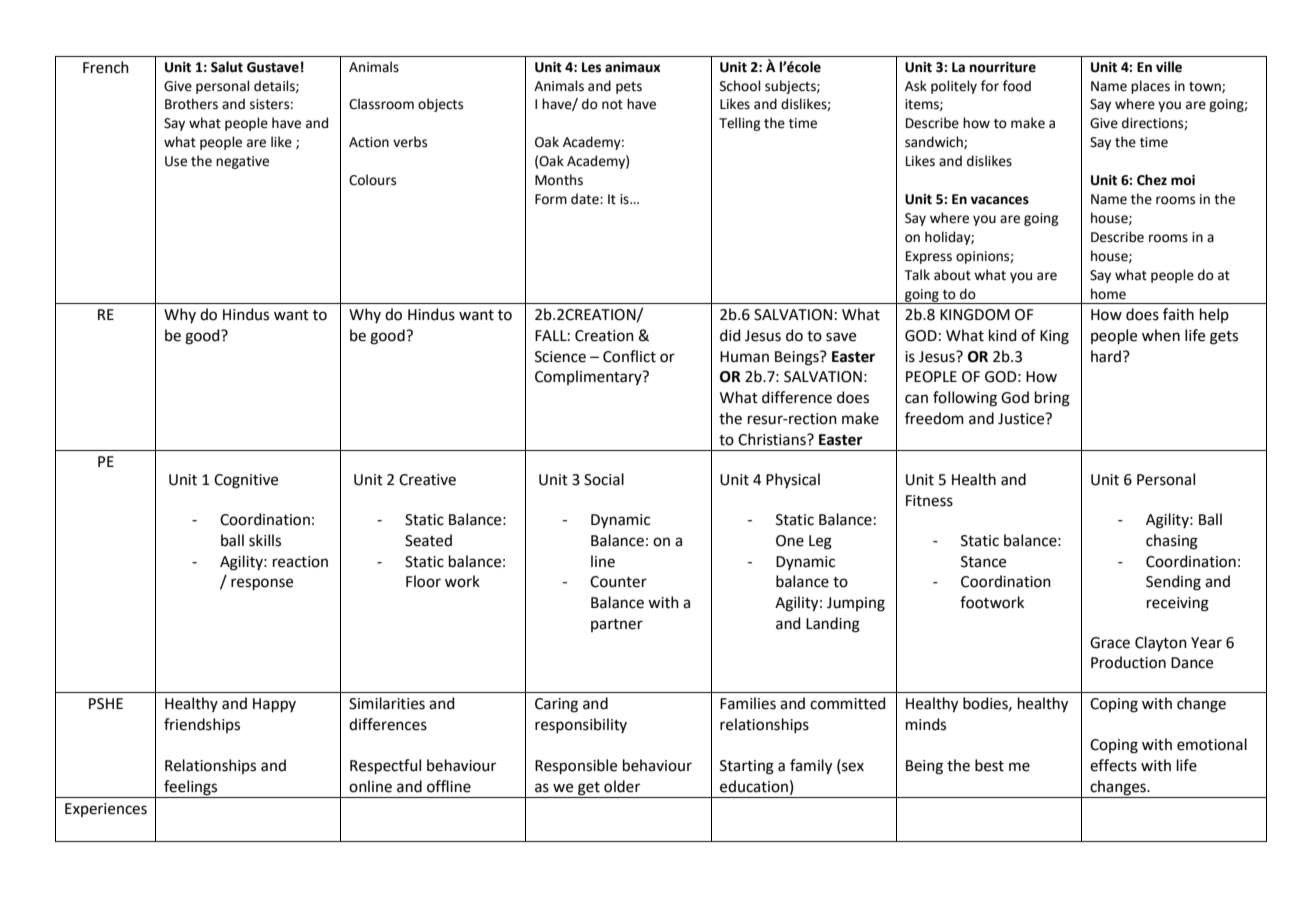 The height and width of the image is (924, 1308). Describe the element at coordinates (1172, 542) in the image. I see `chasing` at that location.
